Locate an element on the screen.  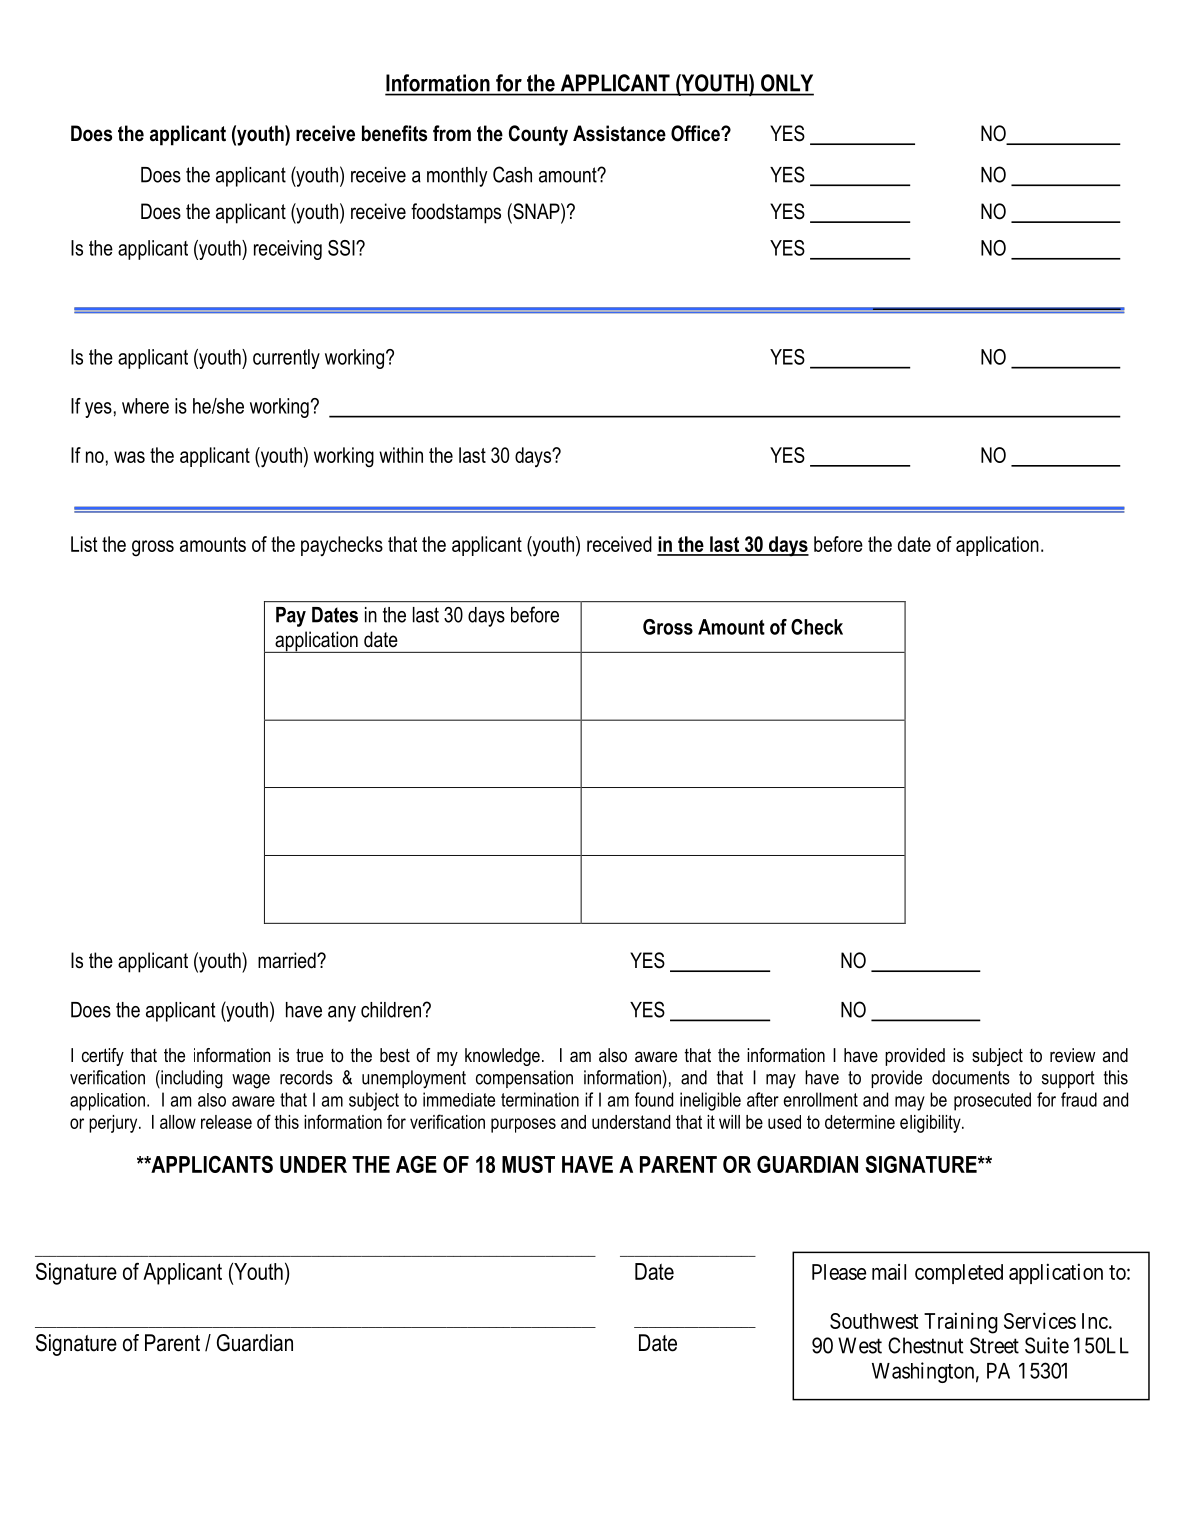
termination is located at coordinates (540, 1099).
